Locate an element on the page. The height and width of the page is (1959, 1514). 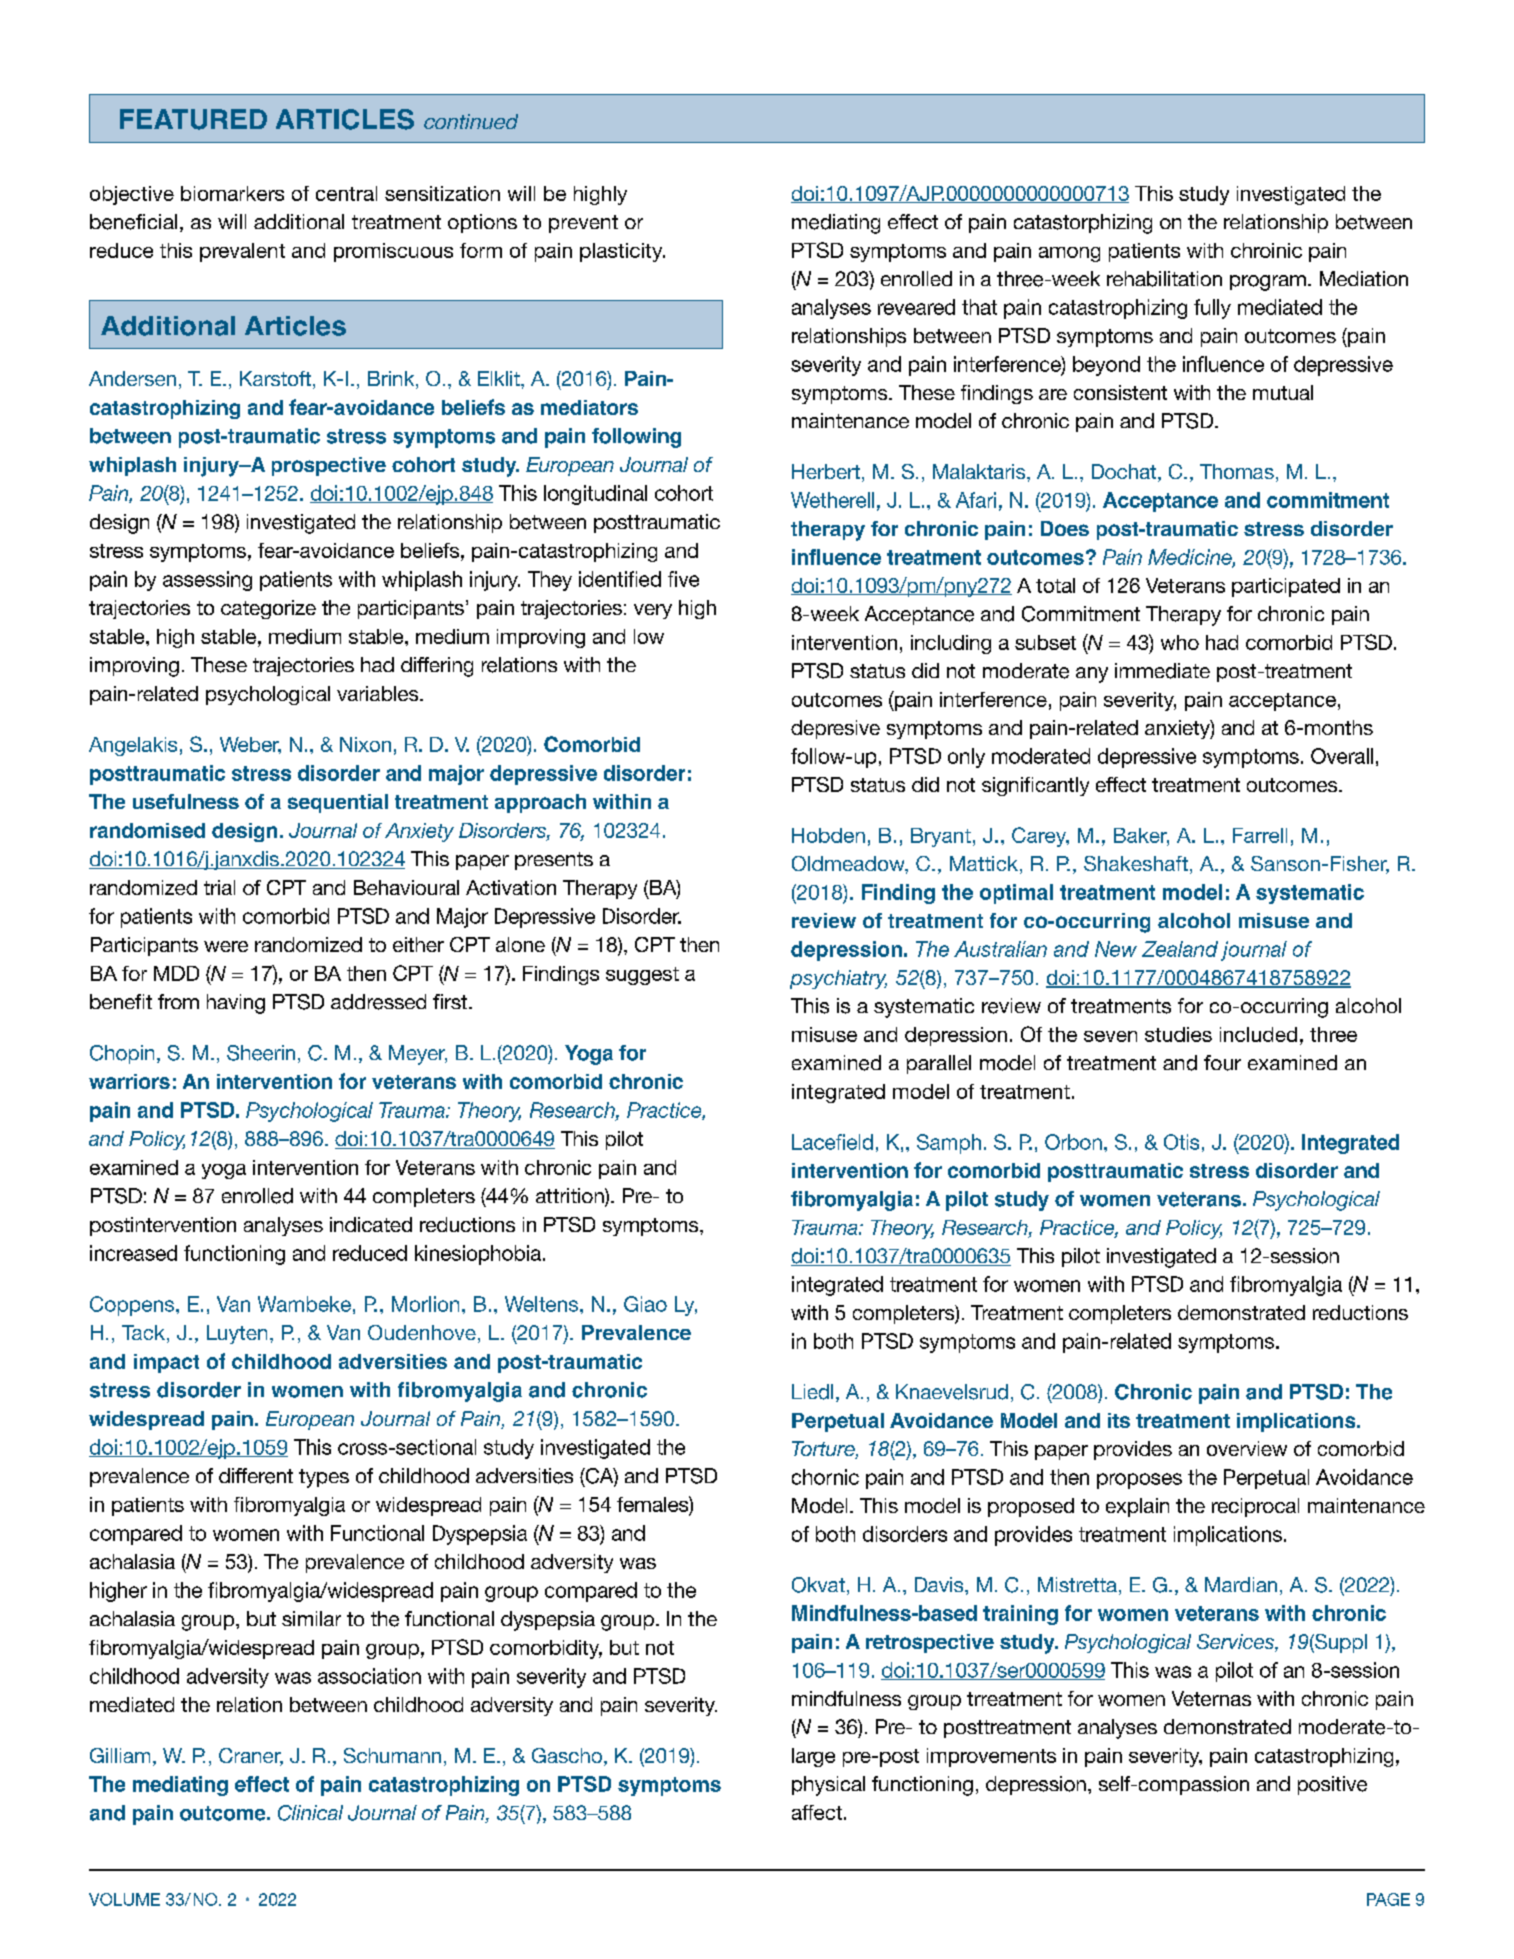
participated is located at coordinates (1286, 587).
